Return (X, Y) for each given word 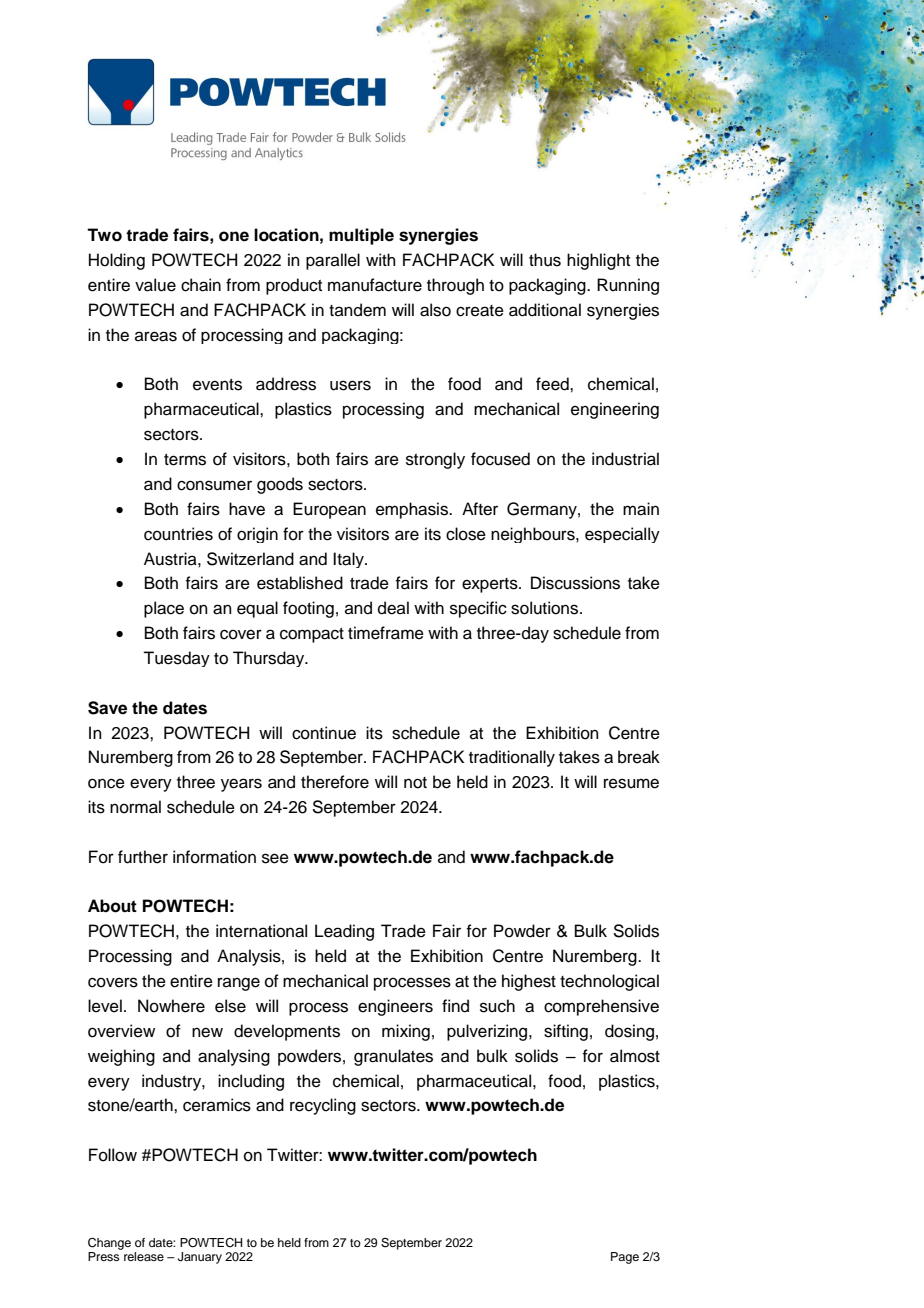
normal (135, 807)
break (639, 757)
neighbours (534, 535)
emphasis (413, 510)
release (144, 1256)
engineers (395, 1007)
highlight (598, 261)
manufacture (375, 285)
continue (324, 733)
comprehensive (601, 1007)
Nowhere (171, 1006)
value (155, 285)
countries (178, 534)
